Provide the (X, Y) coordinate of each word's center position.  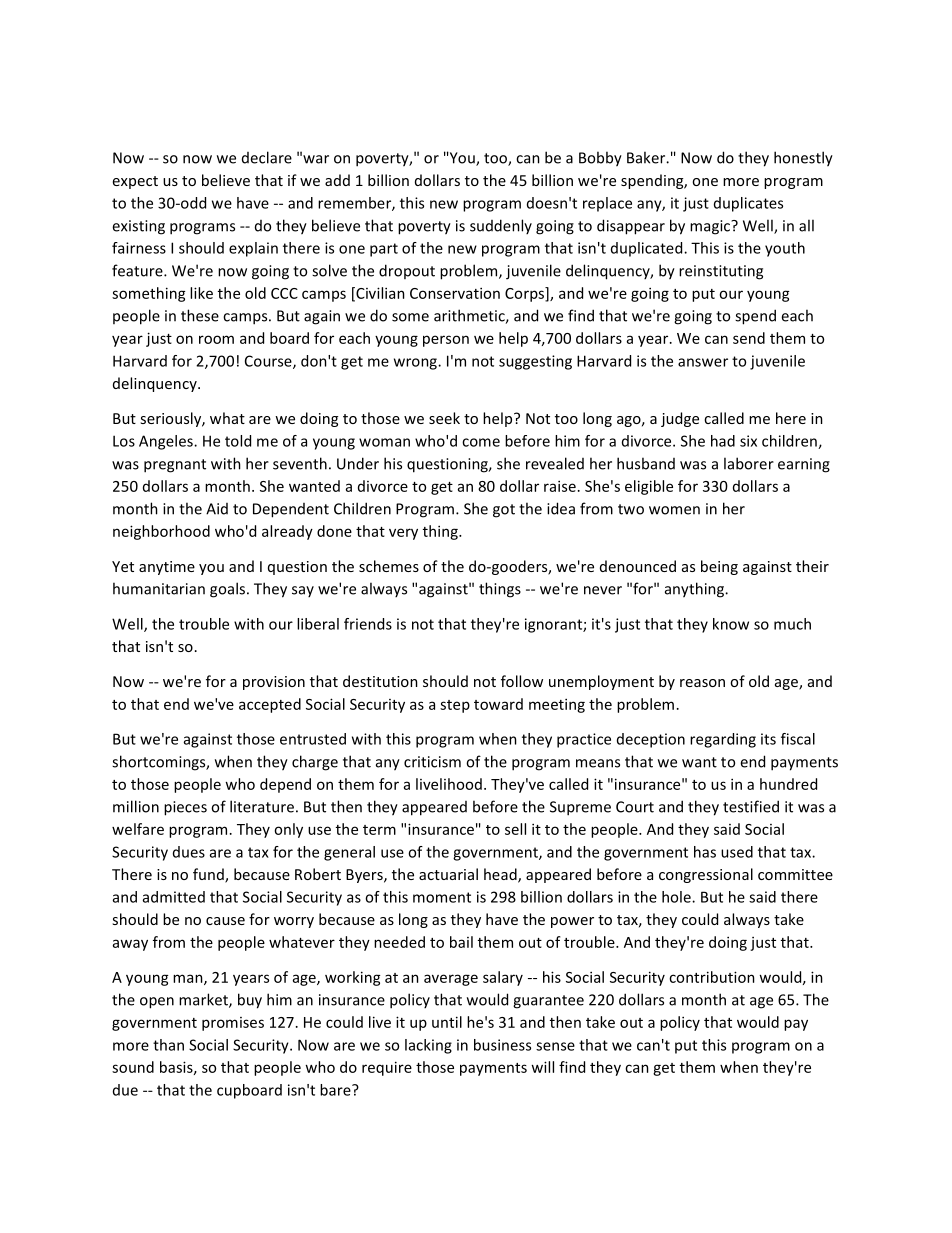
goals (227, 590)
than (168, 1045)
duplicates (748, 204)
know (731, 624)
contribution (712, 977)
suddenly (501, 226)
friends (368, 624)
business (502, 1045)
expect (135, 182)
